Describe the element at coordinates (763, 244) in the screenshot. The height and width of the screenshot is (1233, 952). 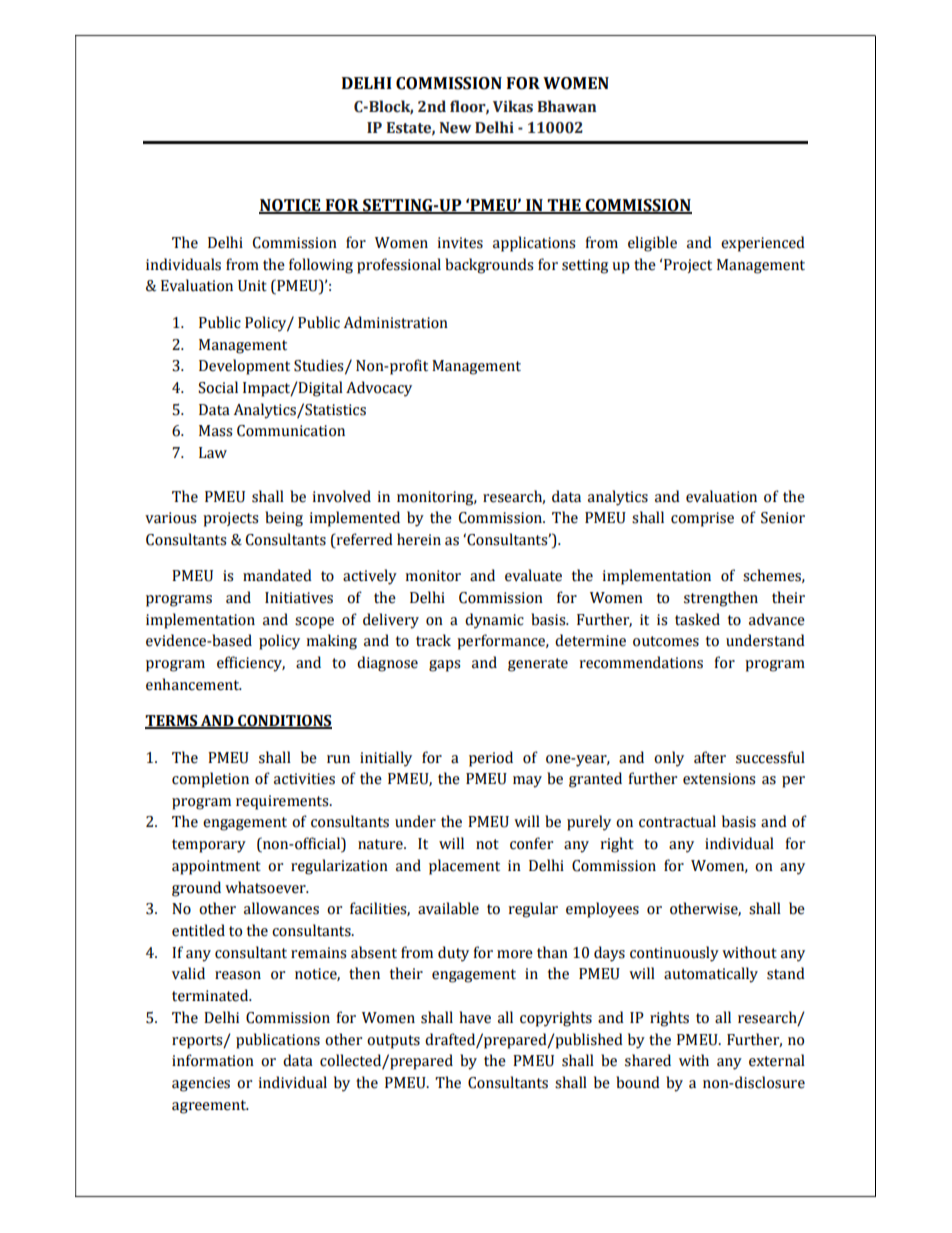
I see `experienced` at that location.
